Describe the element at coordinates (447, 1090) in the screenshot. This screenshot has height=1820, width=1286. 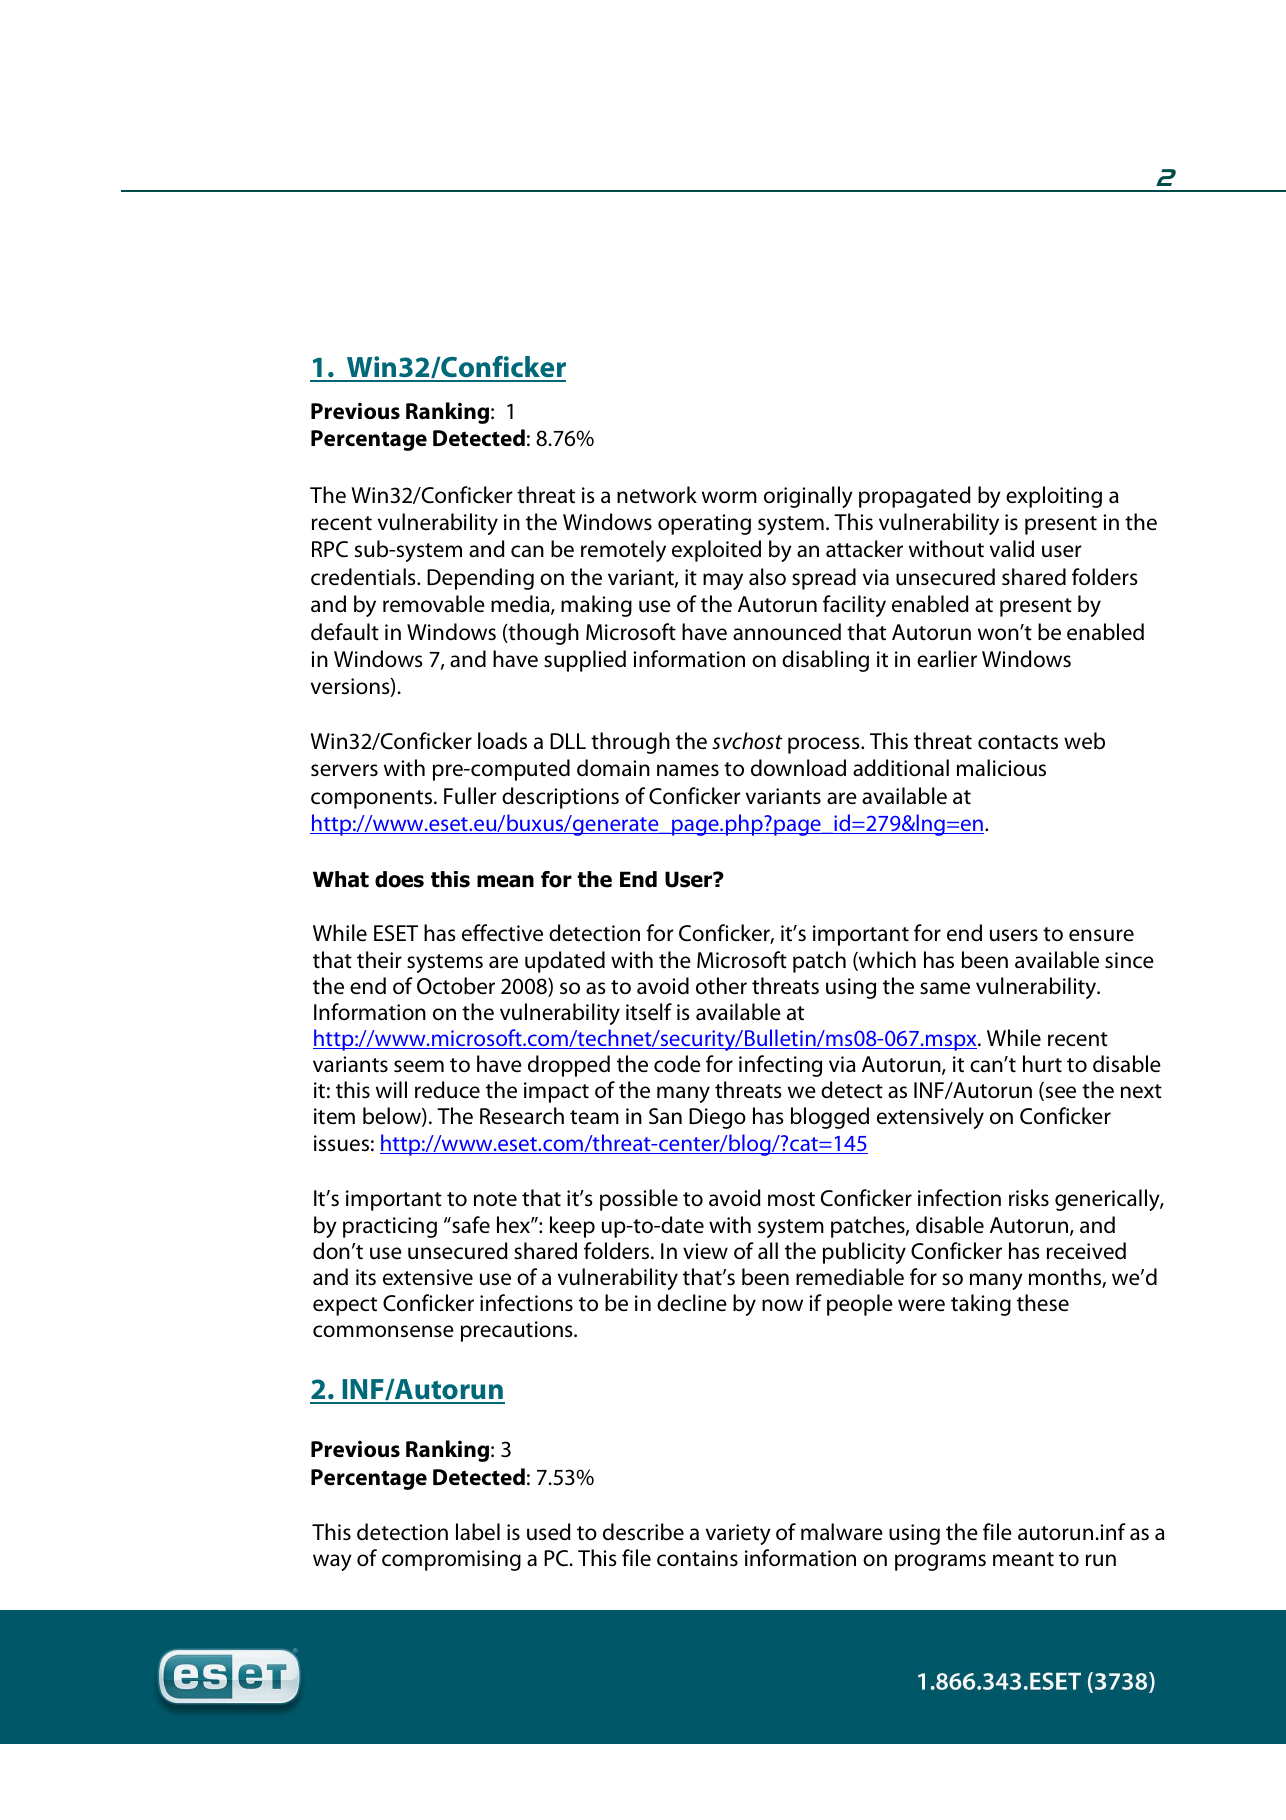
I see `reduce` at that location.
